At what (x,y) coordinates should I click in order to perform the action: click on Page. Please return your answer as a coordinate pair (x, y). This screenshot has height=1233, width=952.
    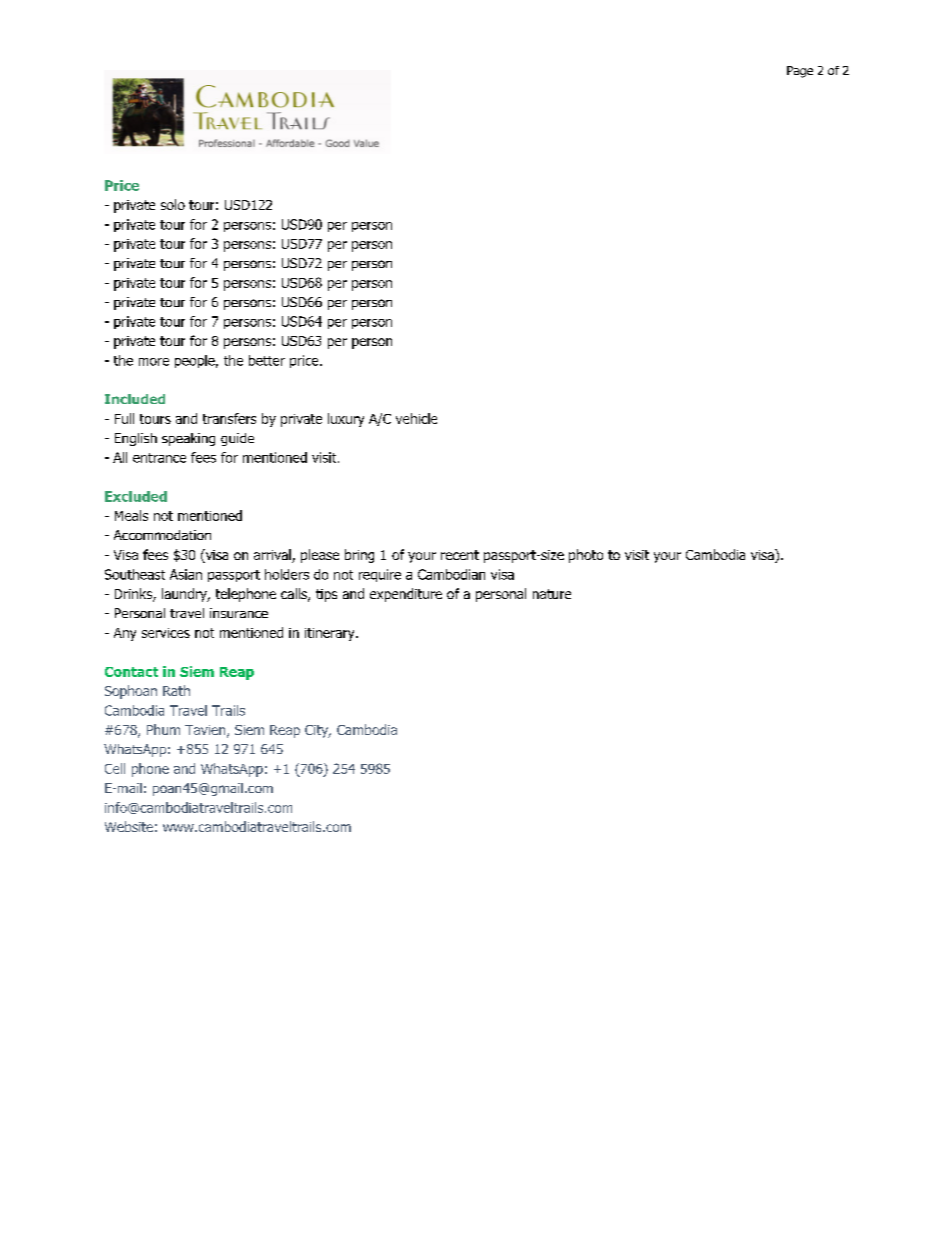
    Looking at the image, I should click on (800, 72).
